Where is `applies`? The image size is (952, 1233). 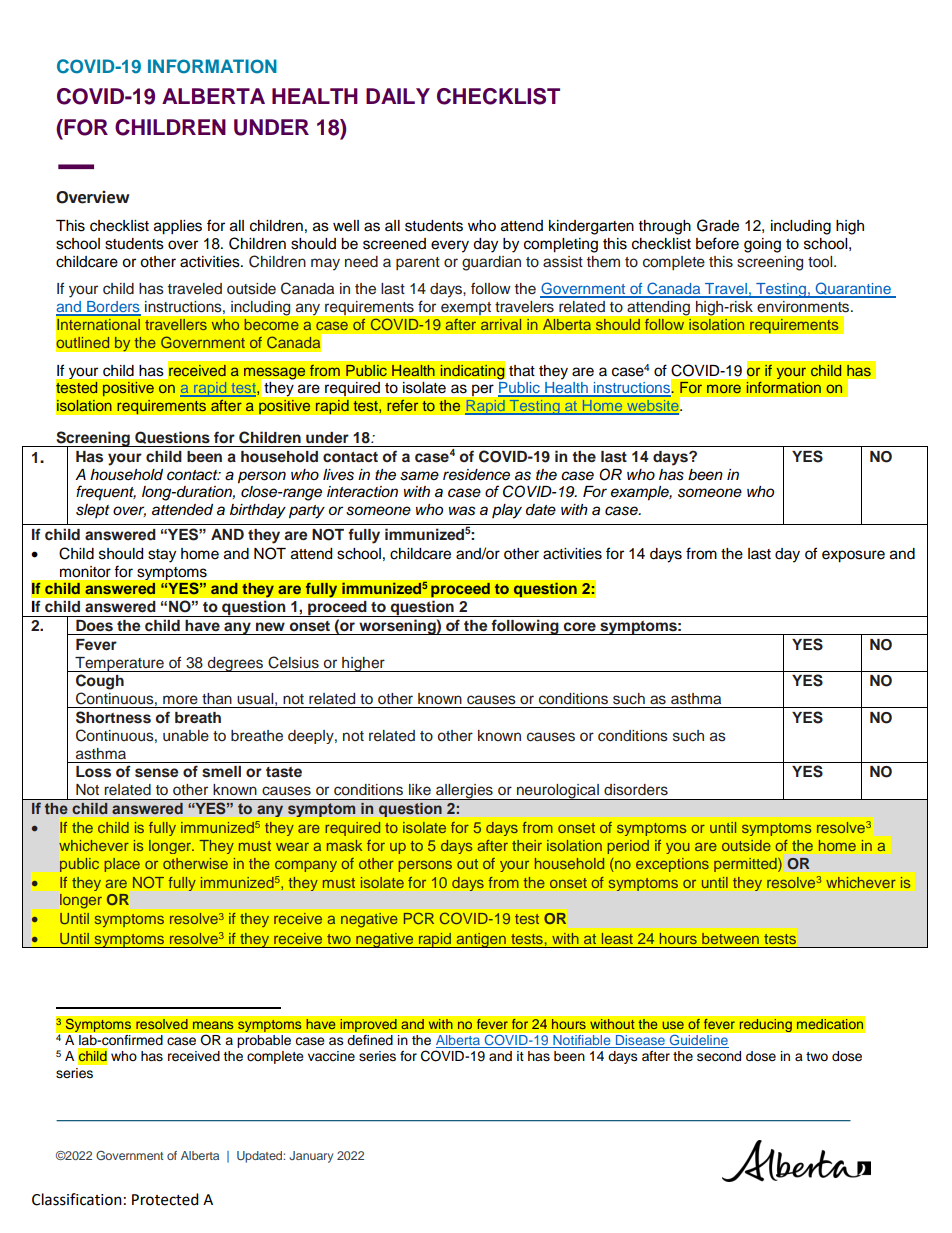 applies is located at coordinates (178, 227).
